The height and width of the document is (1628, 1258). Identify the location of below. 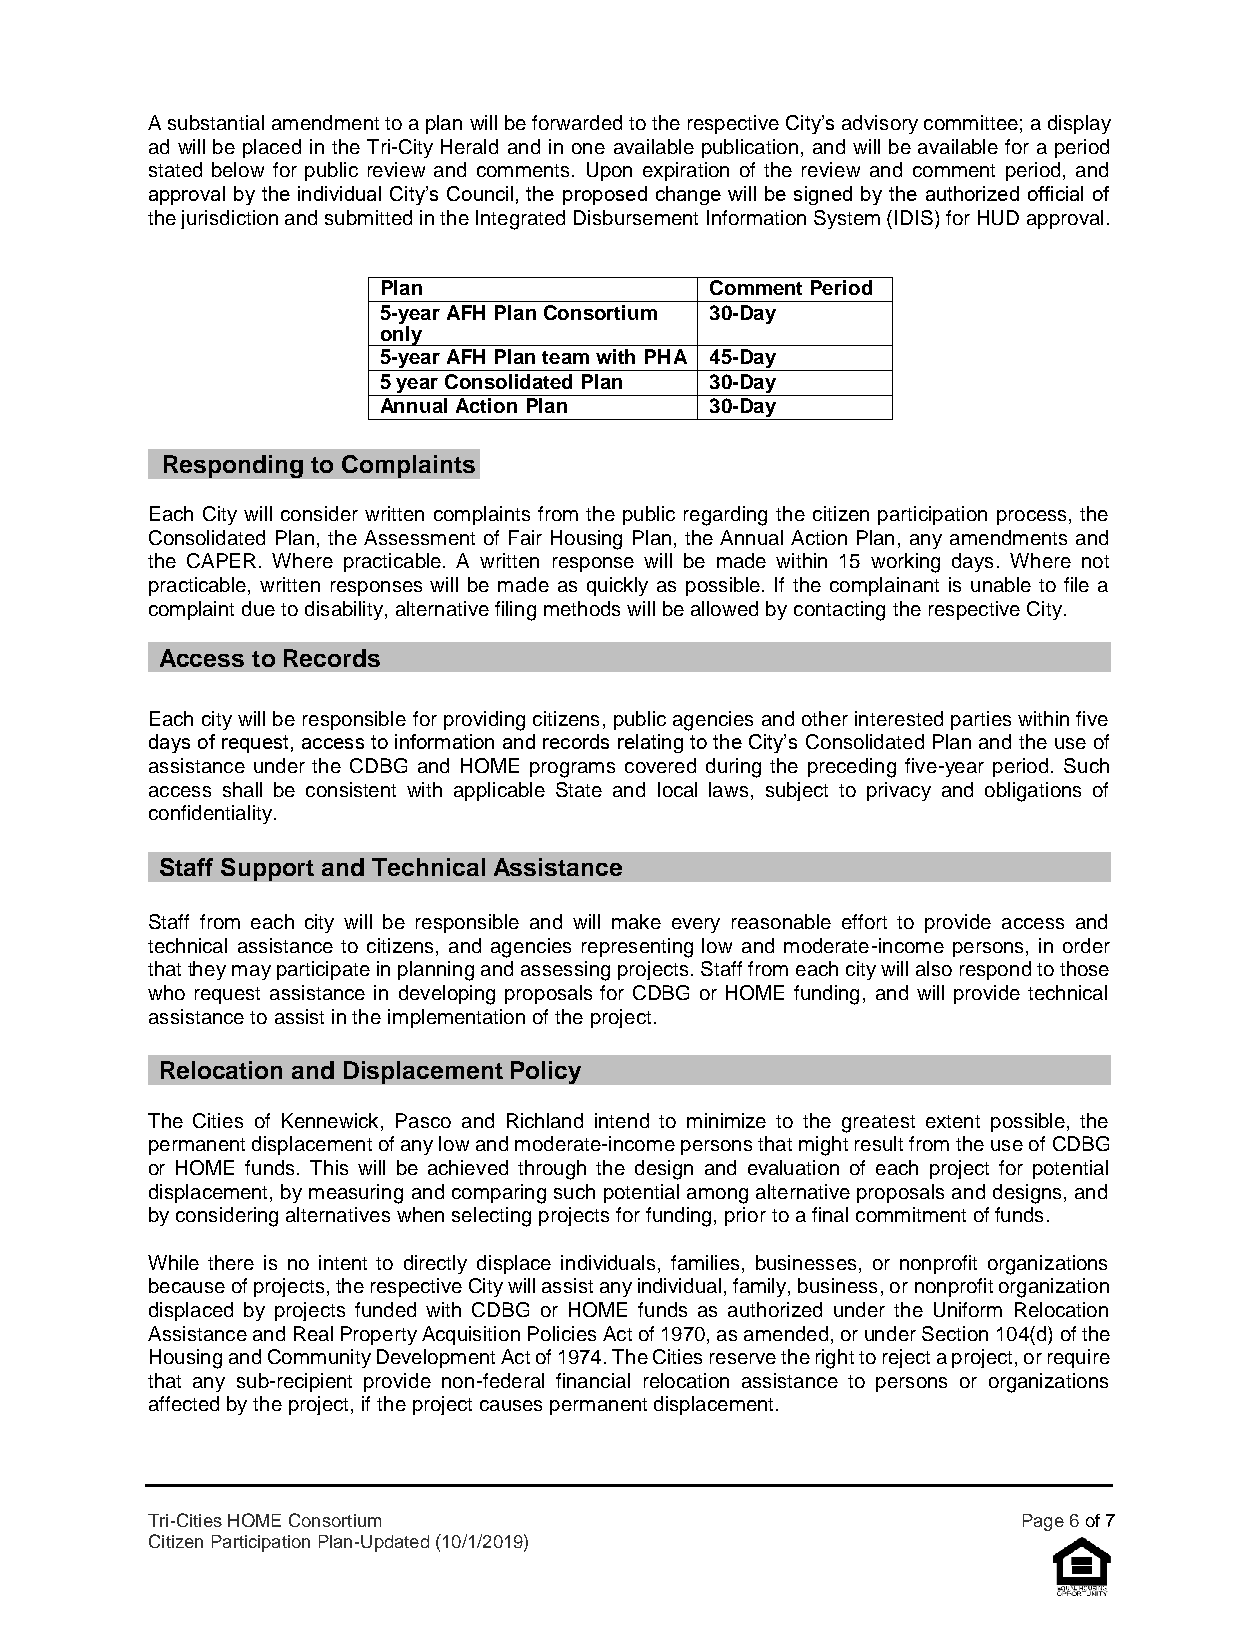
(238, 169).
